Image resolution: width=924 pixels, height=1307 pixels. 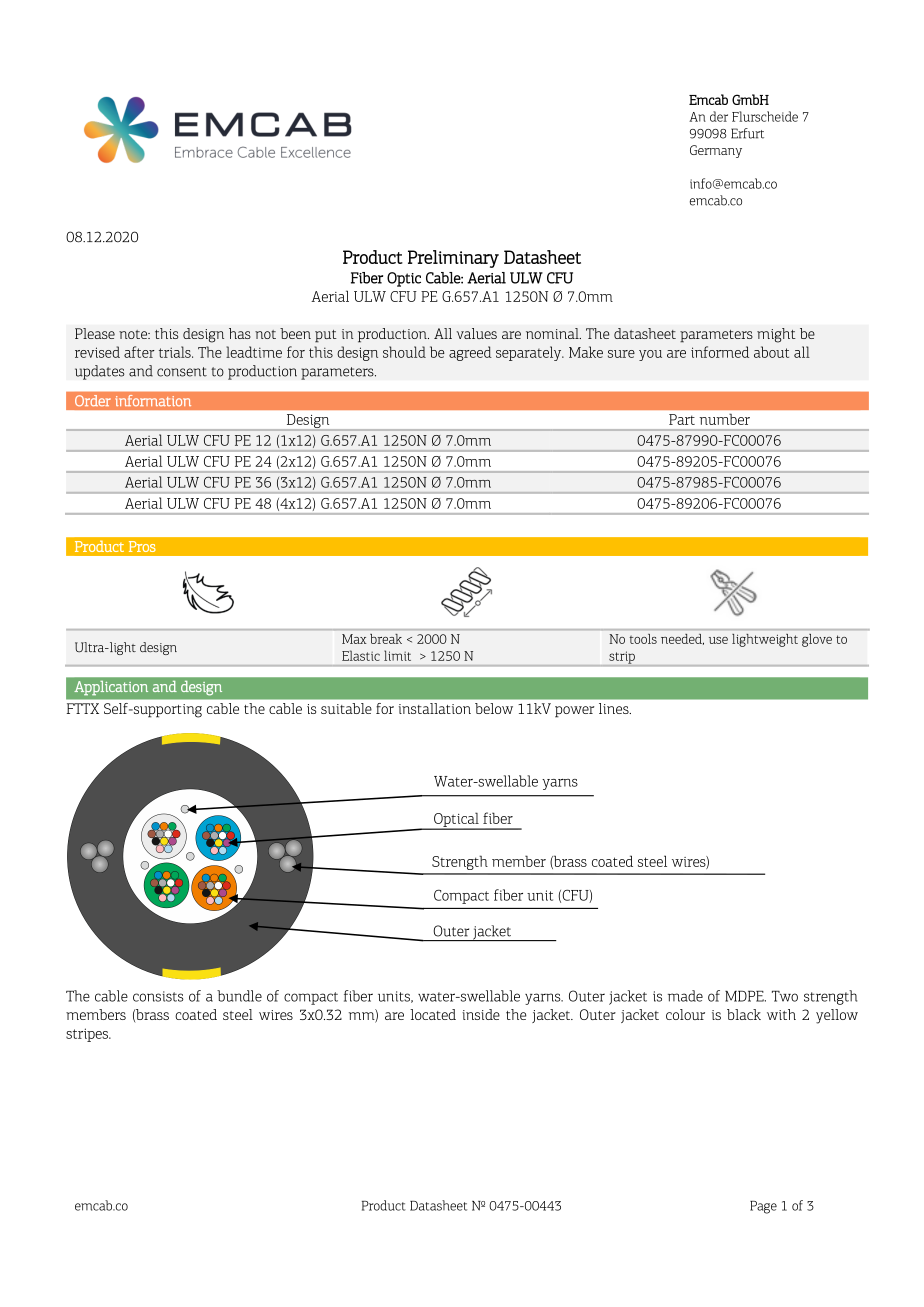 I want to click on note, so click(x=134, y=334).
